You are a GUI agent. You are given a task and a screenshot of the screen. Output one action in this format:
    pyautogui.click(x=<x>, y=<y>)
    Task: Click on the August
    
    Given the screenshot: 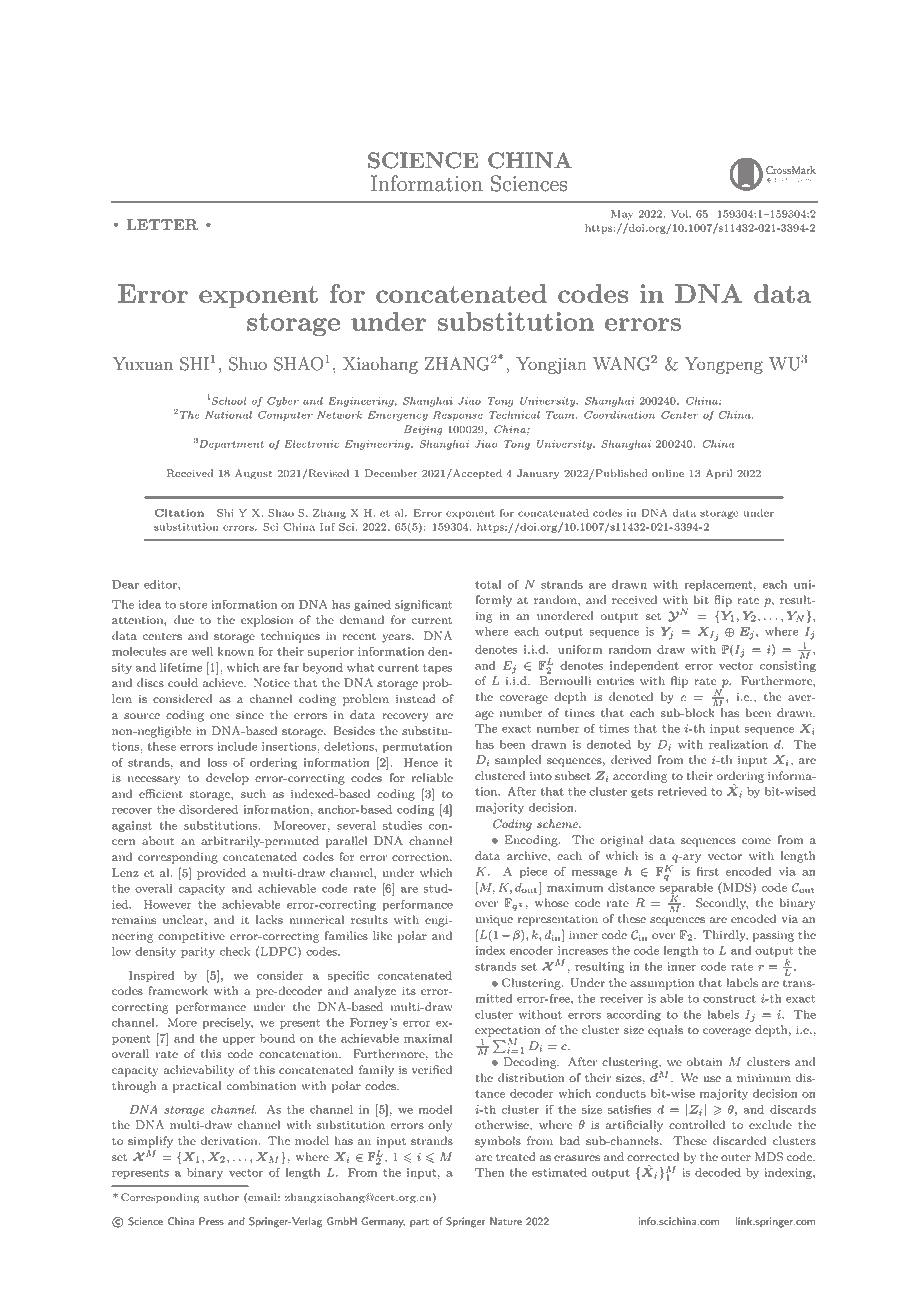 What is the action you would take?
    pyautogui.click(x=253, y=474)
